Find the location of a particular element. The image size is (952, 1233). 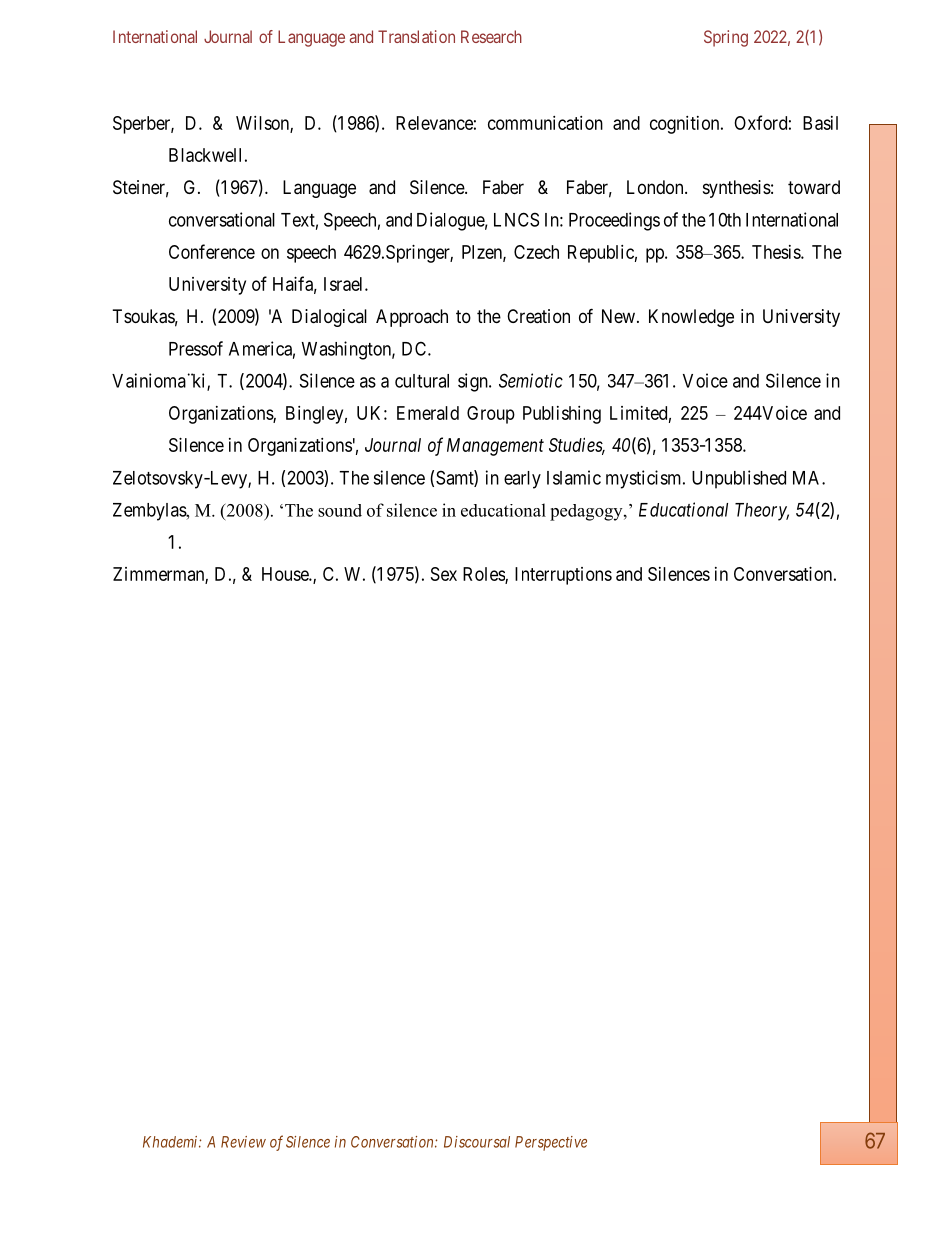

Research is located at coordinates (491, 36).
